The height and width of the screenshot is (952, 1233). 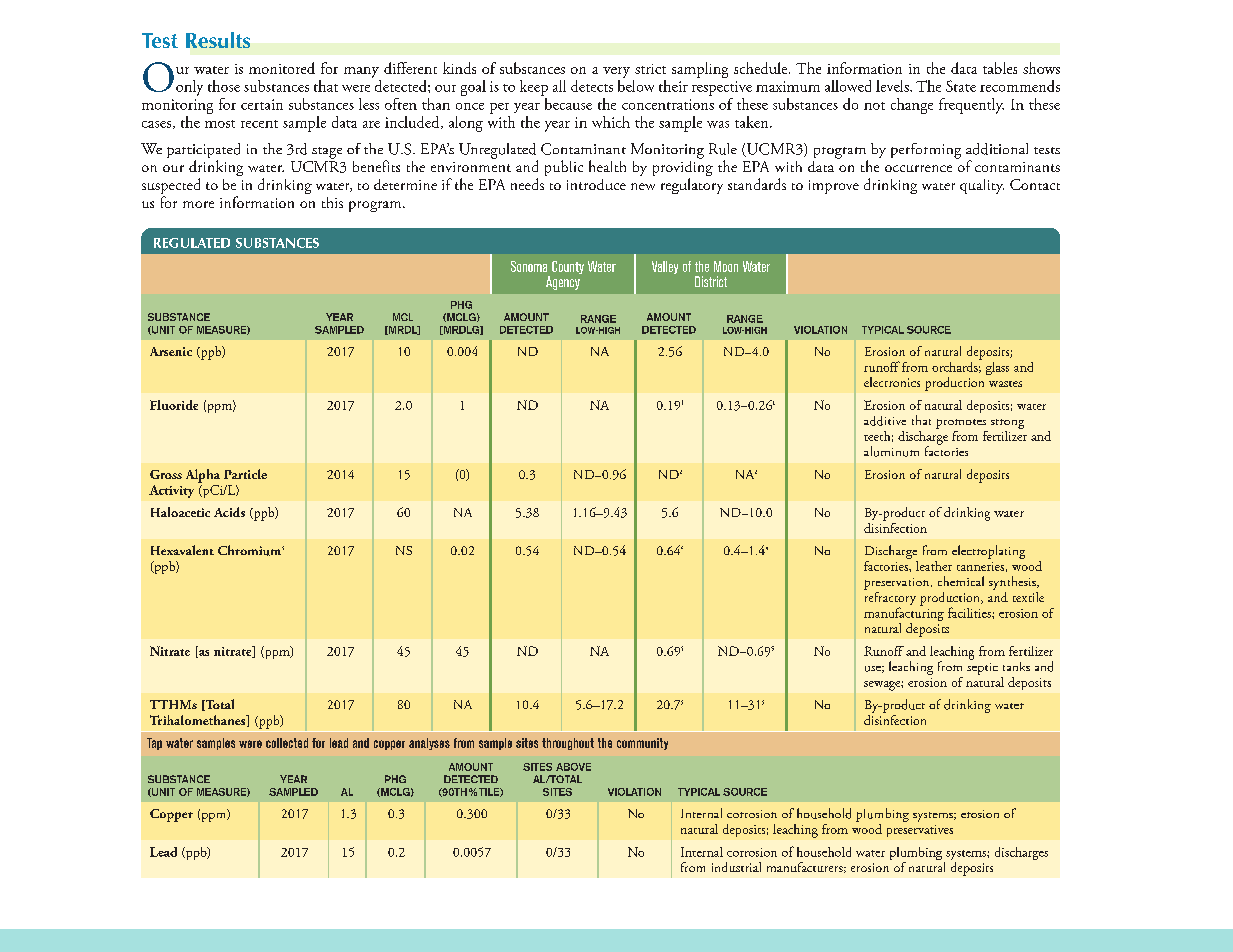 What do you see at coordinates (961, 86) in the screenshot?
I see `State` at bounding box center [961, 86].
